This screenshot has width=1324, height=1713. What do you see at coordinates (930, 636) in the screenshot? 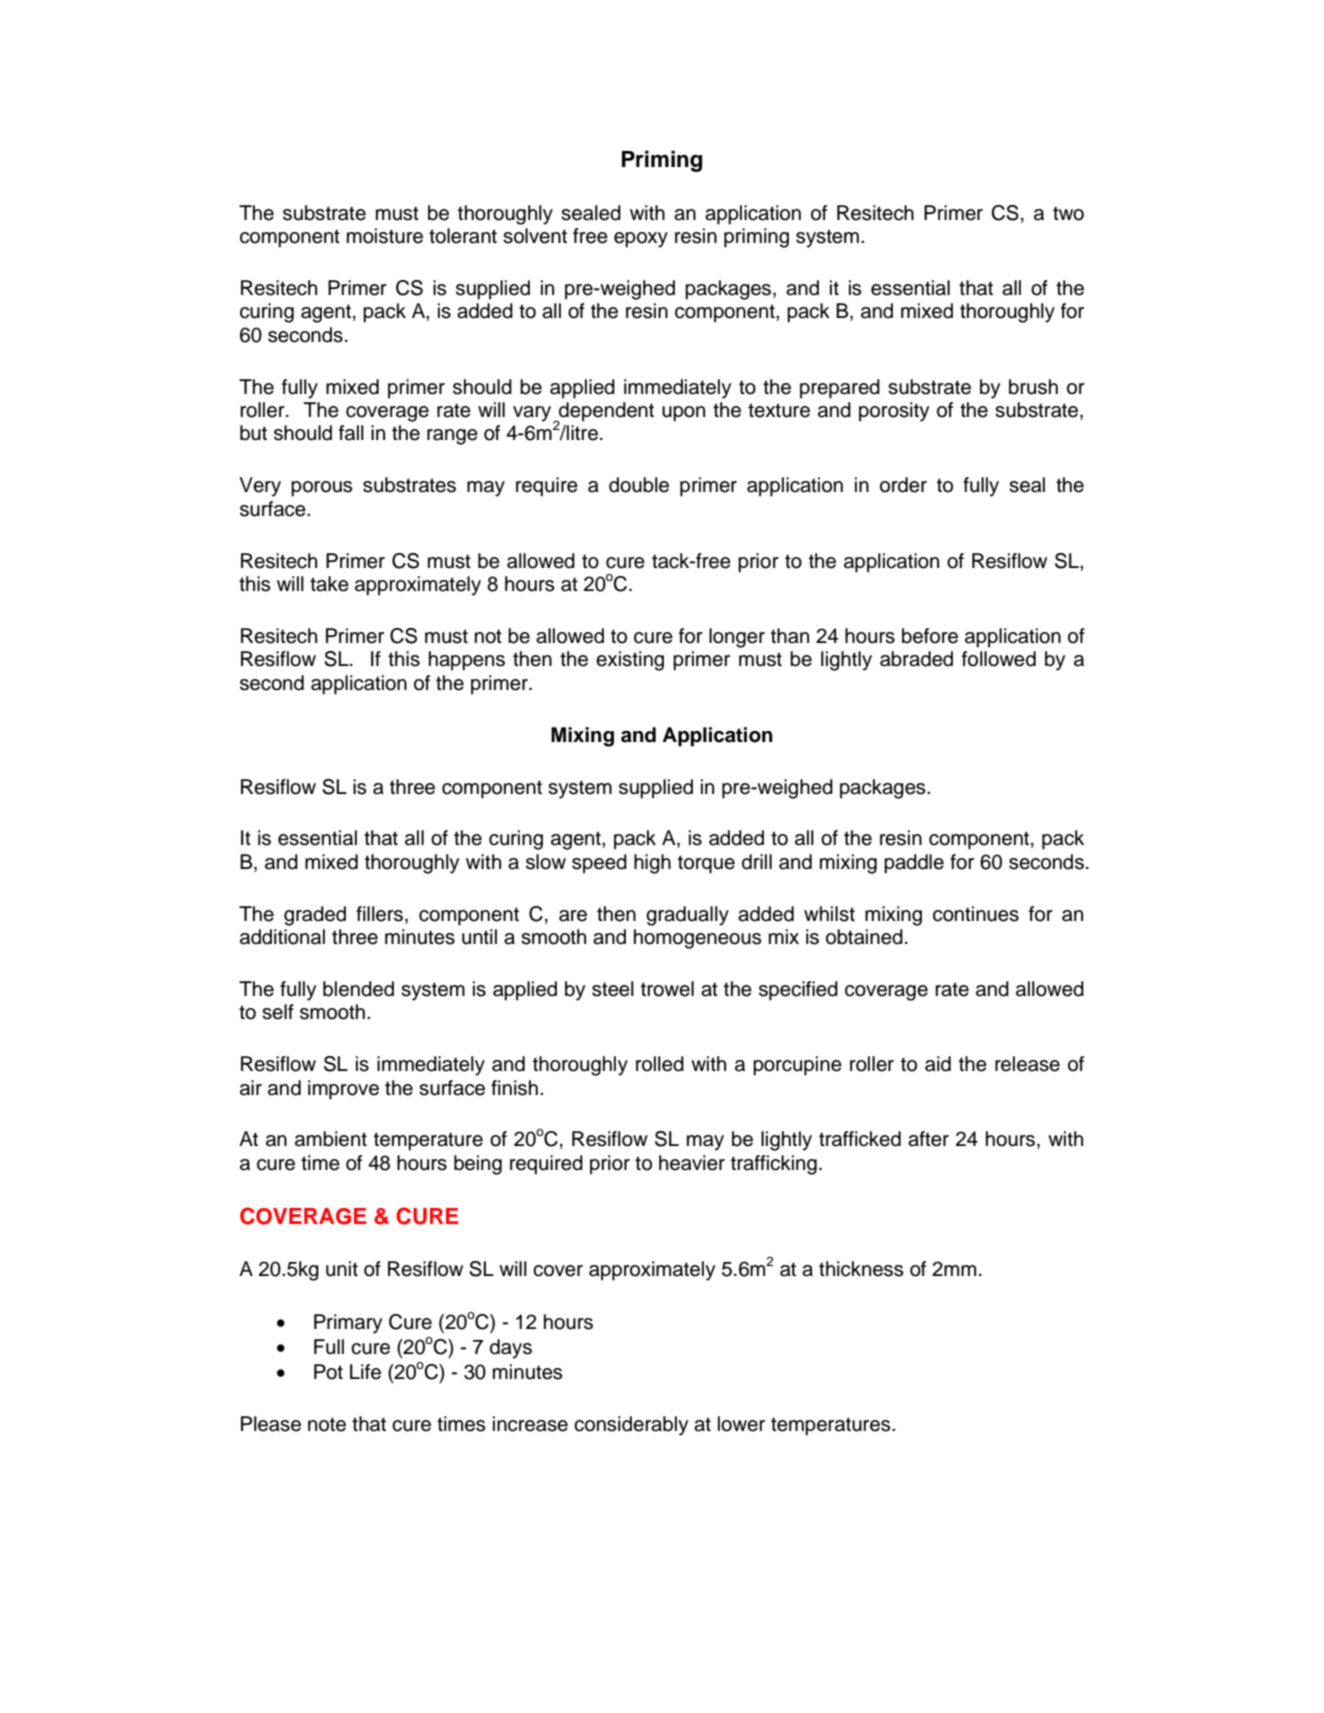
I see `before` at bounding box center [930, 636].
